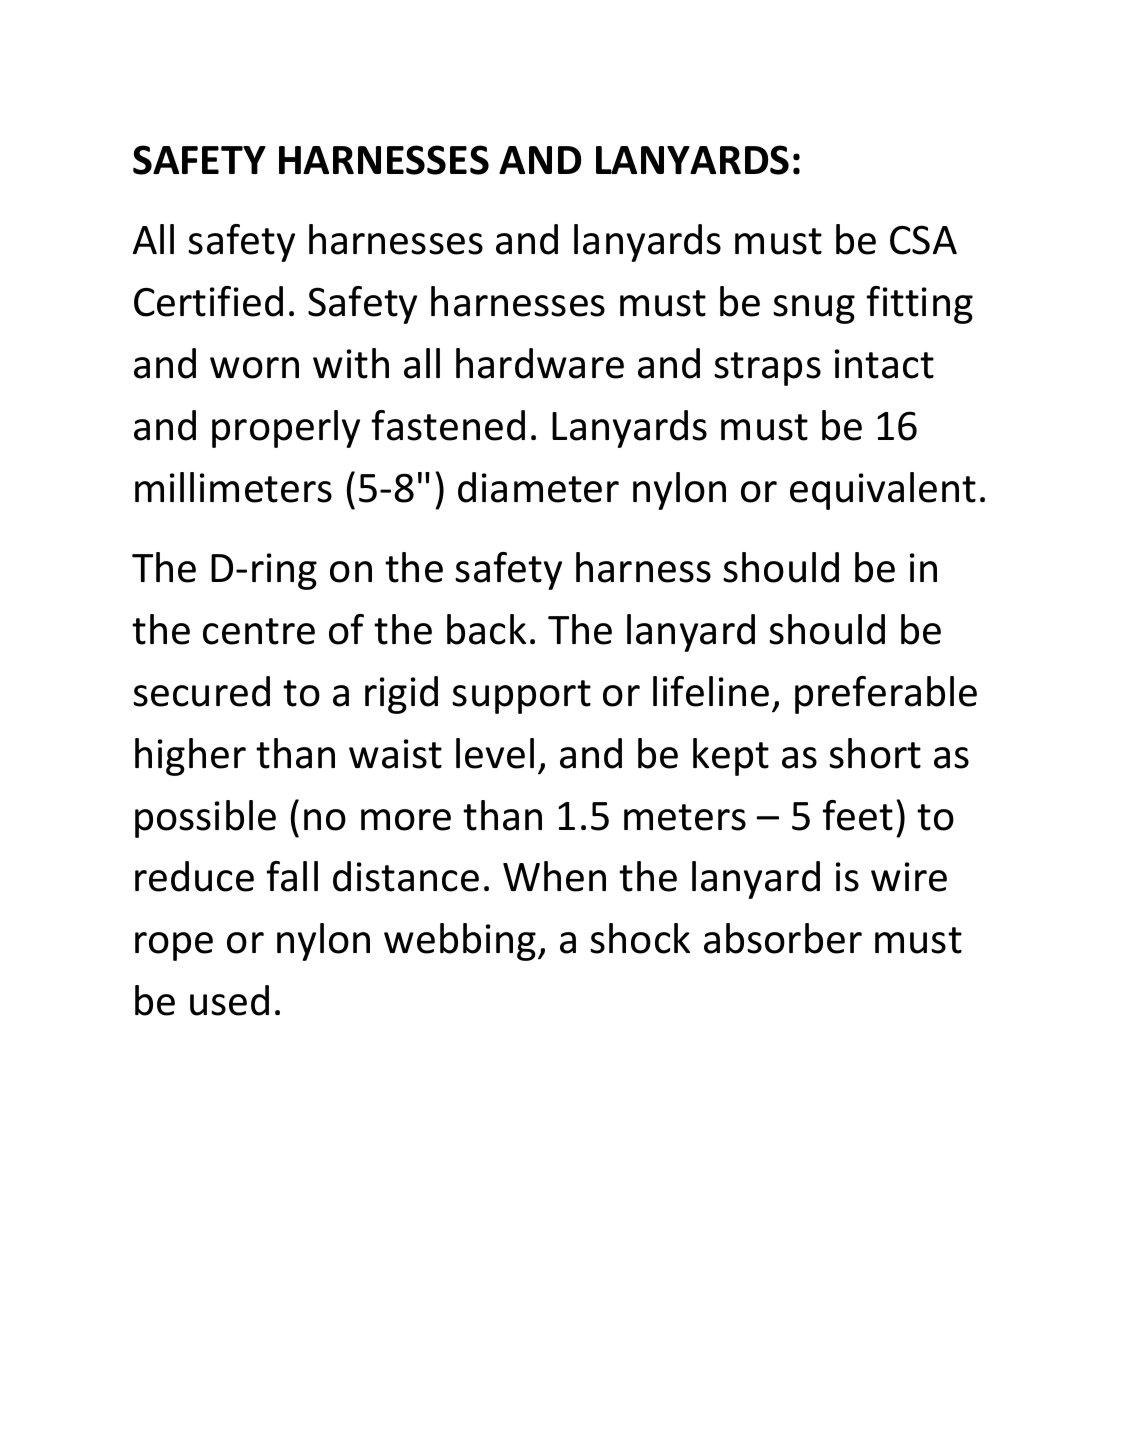 This screenshot has height=1455, width=1124. What do you see at coordinates (229, 1000) in the screenshot?
I see `used` at bounding box center [229, 1000].
